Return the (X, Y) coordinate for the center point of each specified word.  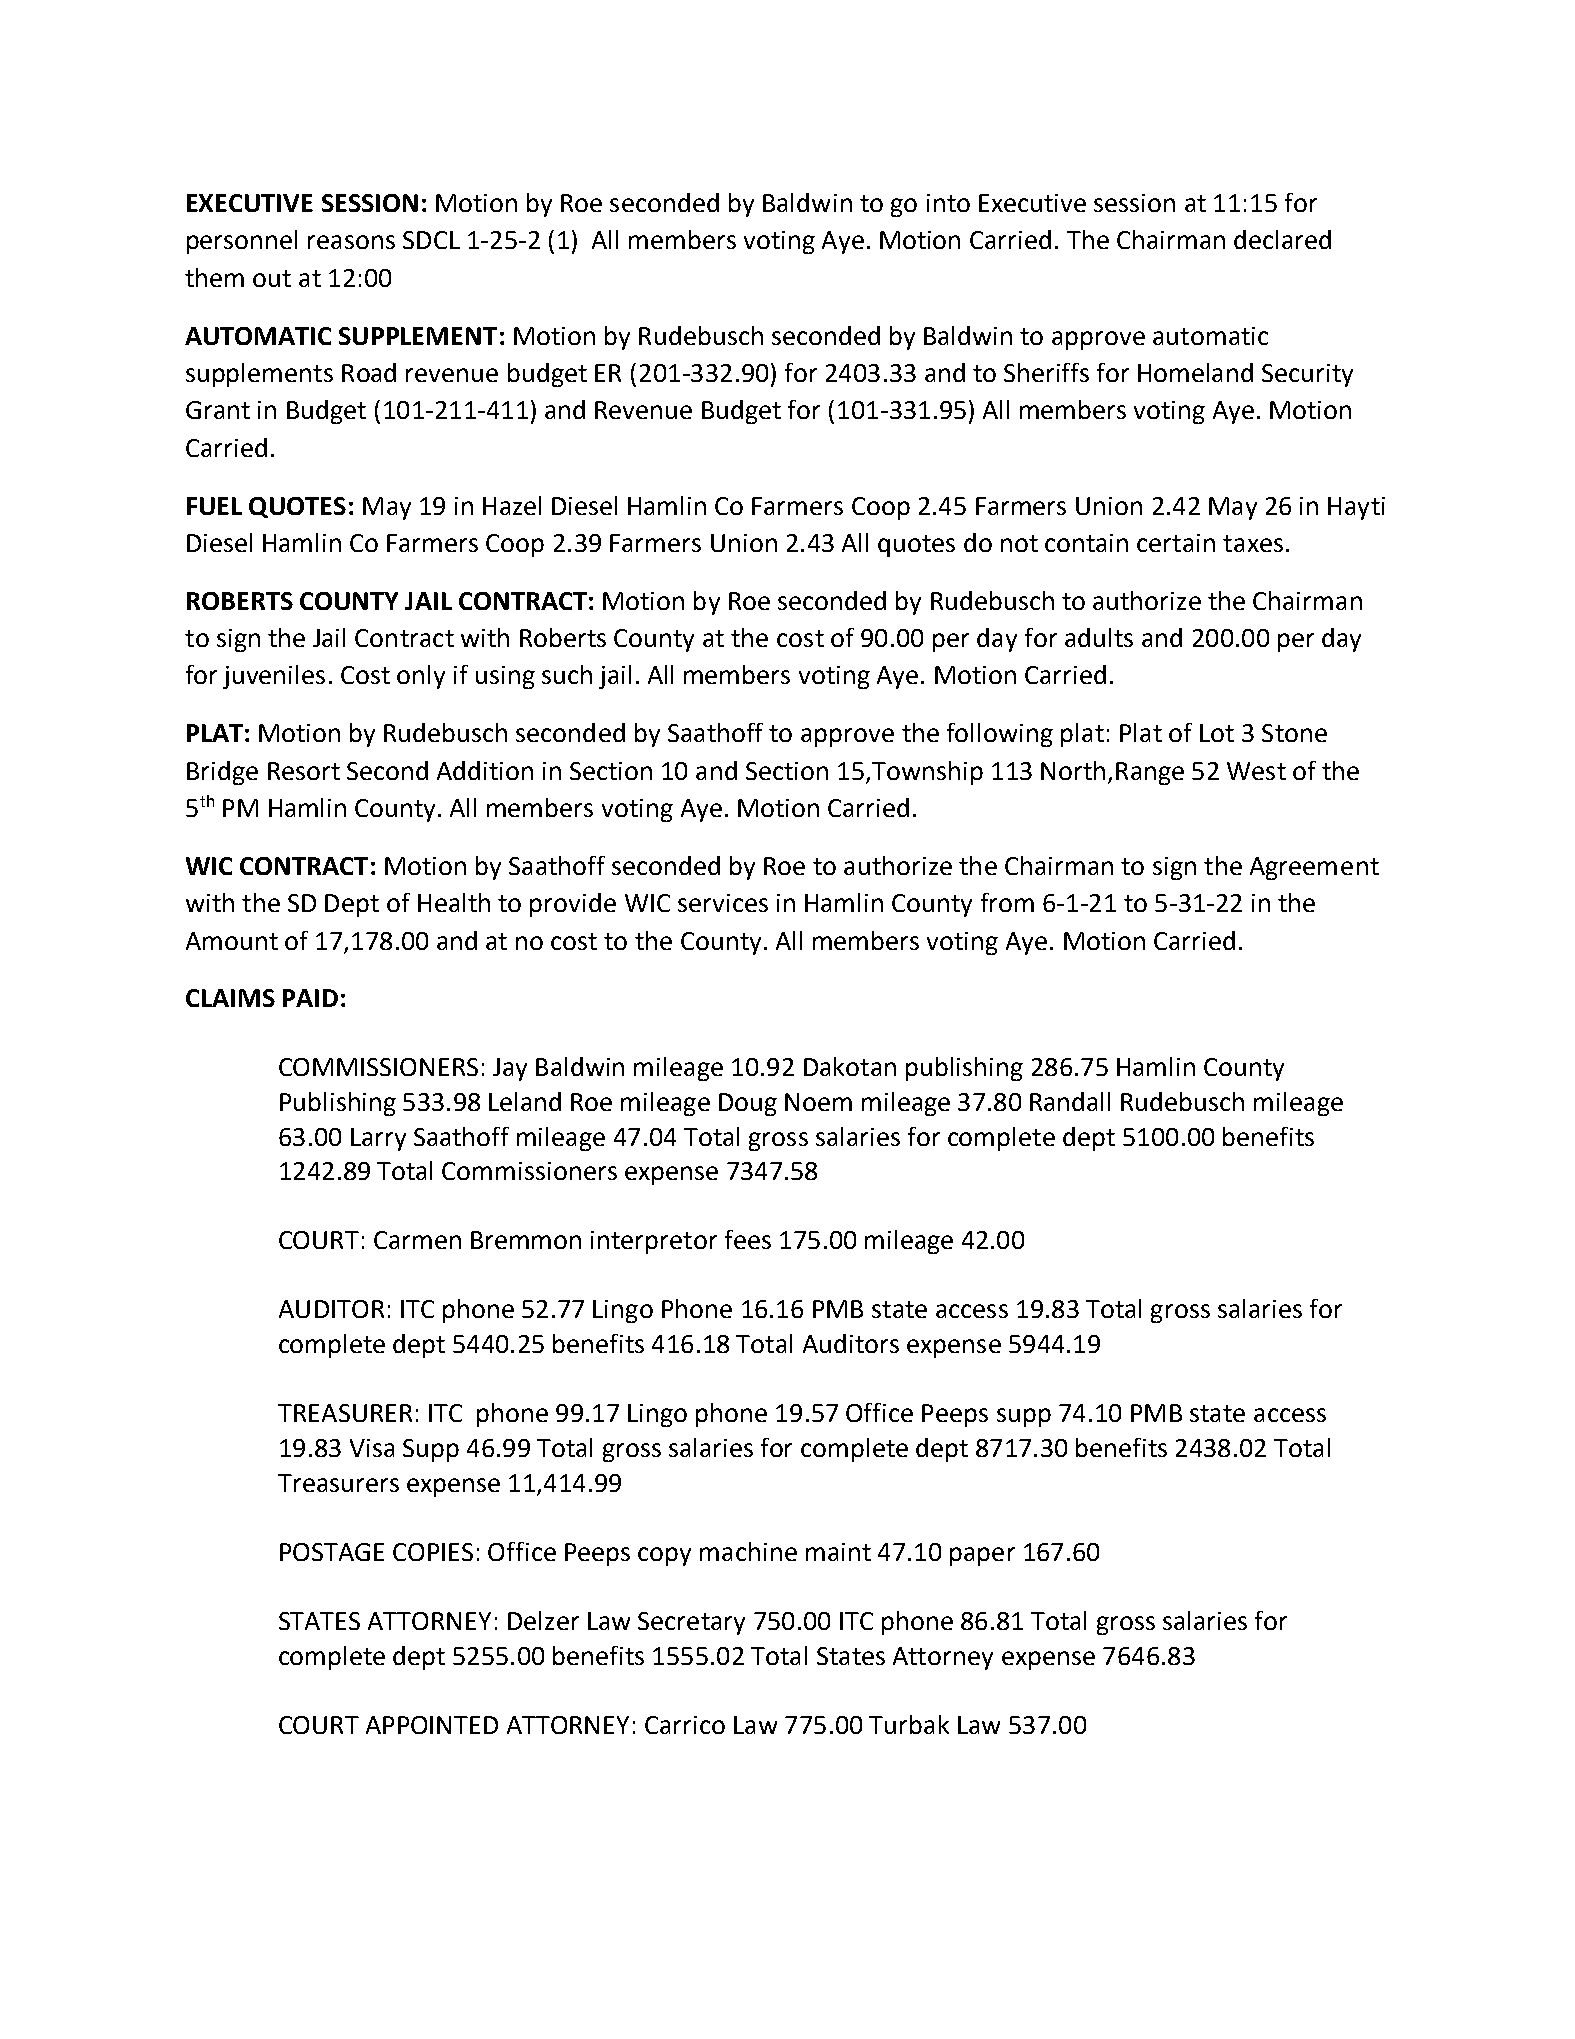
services (723, 903)
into (948, 203)
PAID (310, 998)
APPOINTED (432, 1725)
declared (1282, 239)
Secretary (691, 1623)
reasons (351, 242)
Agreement (1314, 868)
